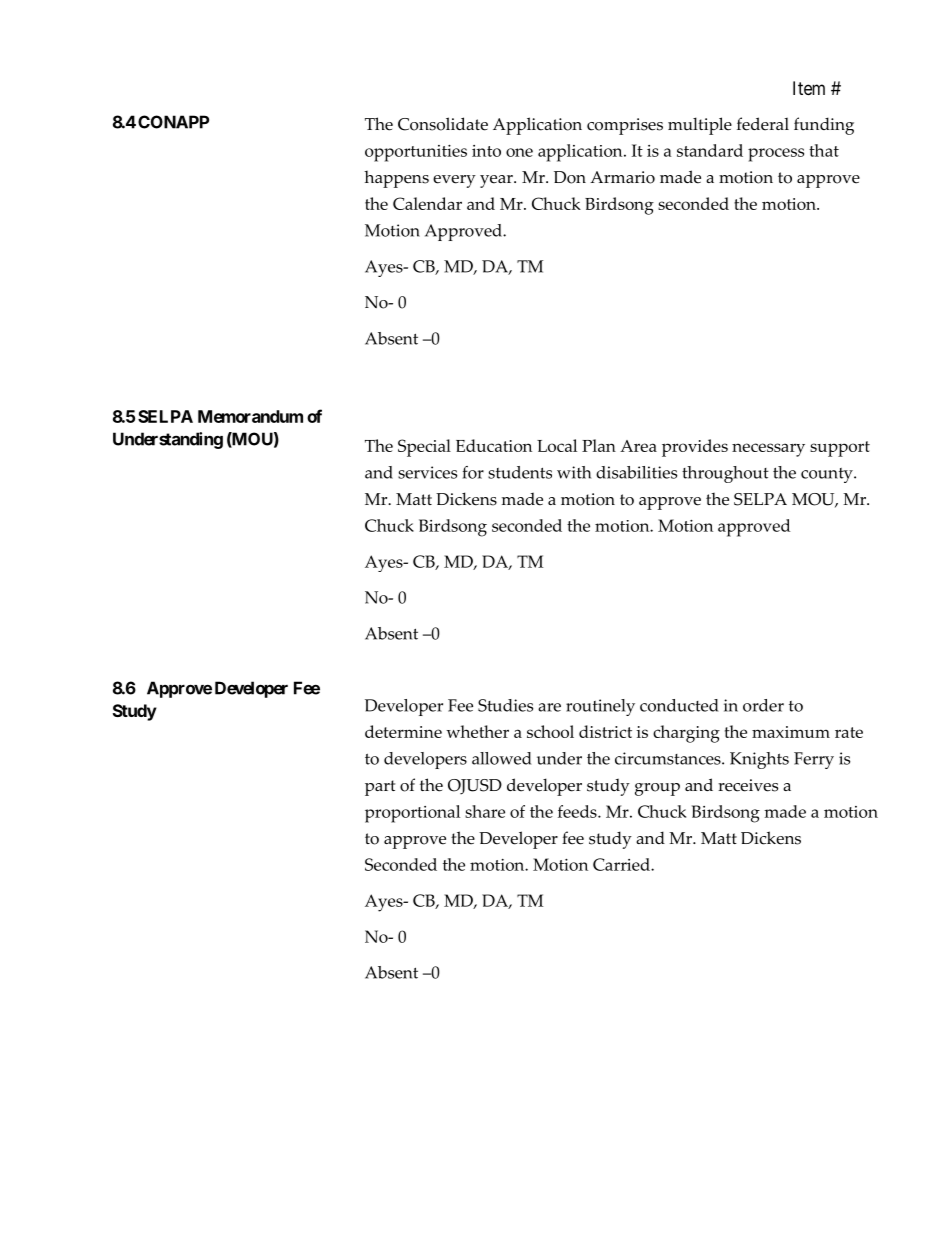  What do you see at coordinates (427, 472) in the page?
I see `services` at bounding box center [427, 472].
